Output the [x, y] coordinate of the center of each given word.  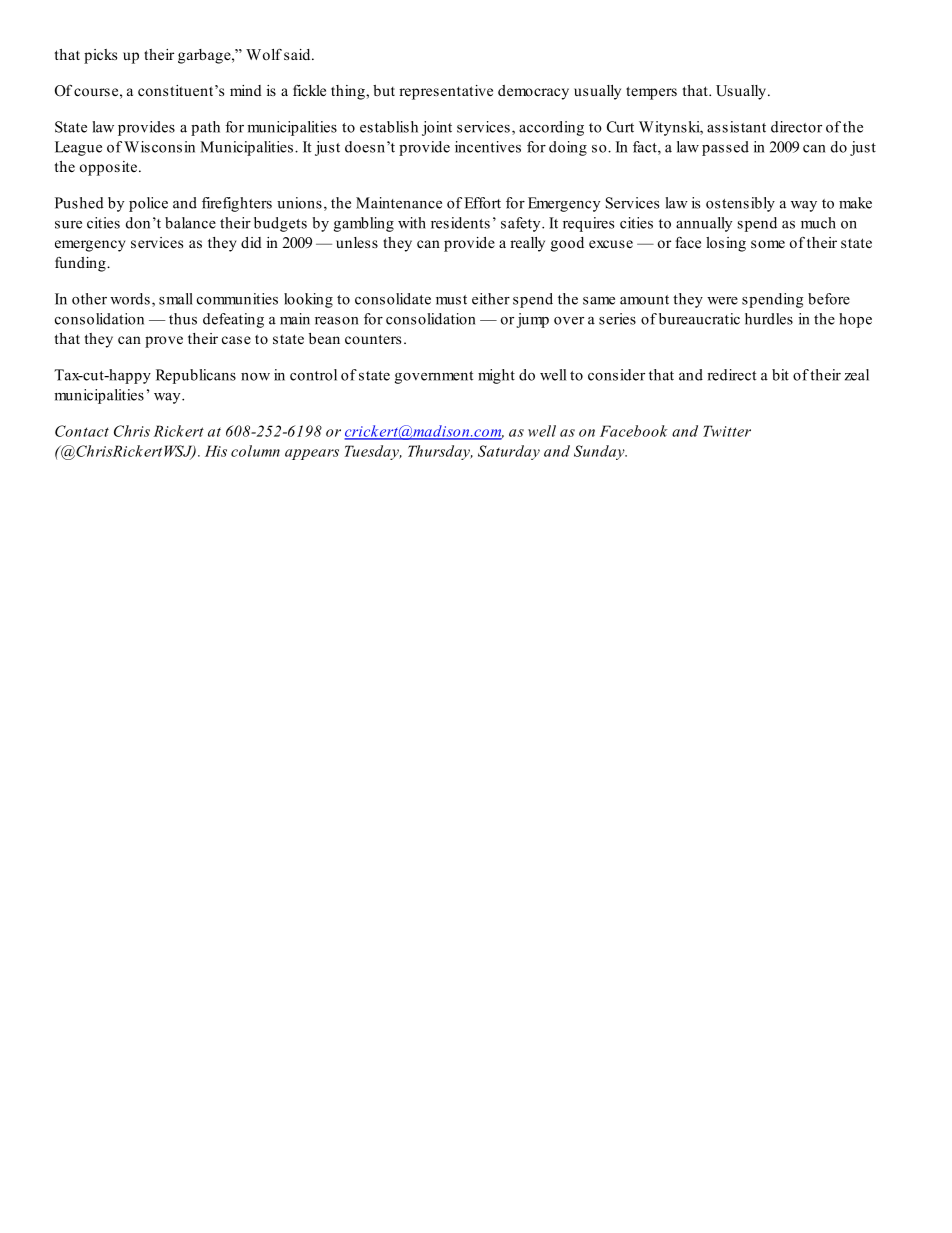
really [527, 244]
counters [373, 339]
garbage [205, 56]
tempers [651, 93]
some [768, 244]
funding [81, 264]
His [216, 451]
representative [446, 92]
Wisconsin [159, 147]
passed [725, 148]
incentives [488, 147]
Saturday [509, 452]
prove [164, 342]
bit [780, 375]
